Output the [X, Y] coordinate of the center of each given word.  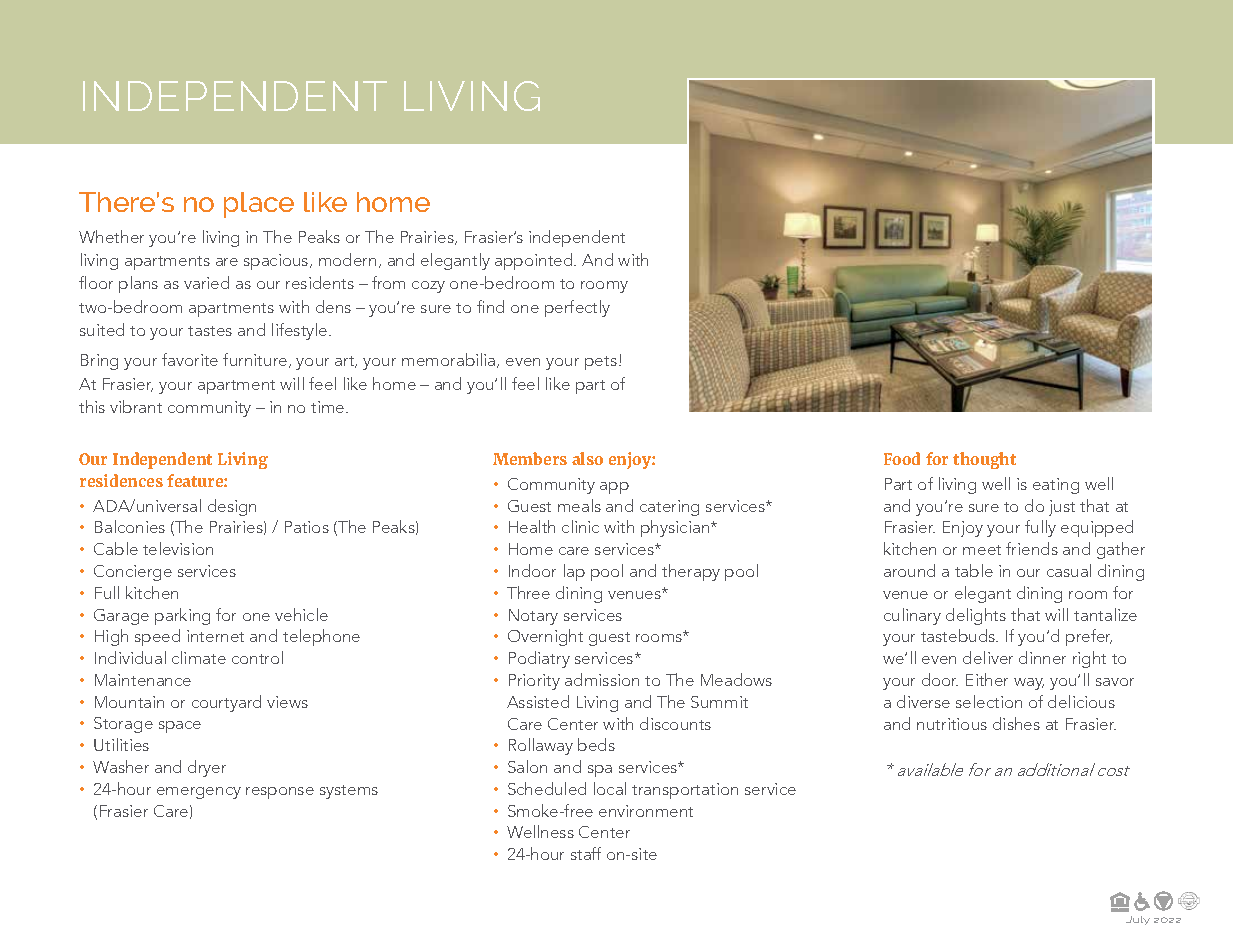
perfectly [577, 308]
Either [987, 679]
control [257, 657]
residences [121, 480]
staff [586, 853]
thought [984, 460]
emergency [199, 793]
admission [602, 679]
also [587, 458]
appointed [535, 261]
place [259, 205]
